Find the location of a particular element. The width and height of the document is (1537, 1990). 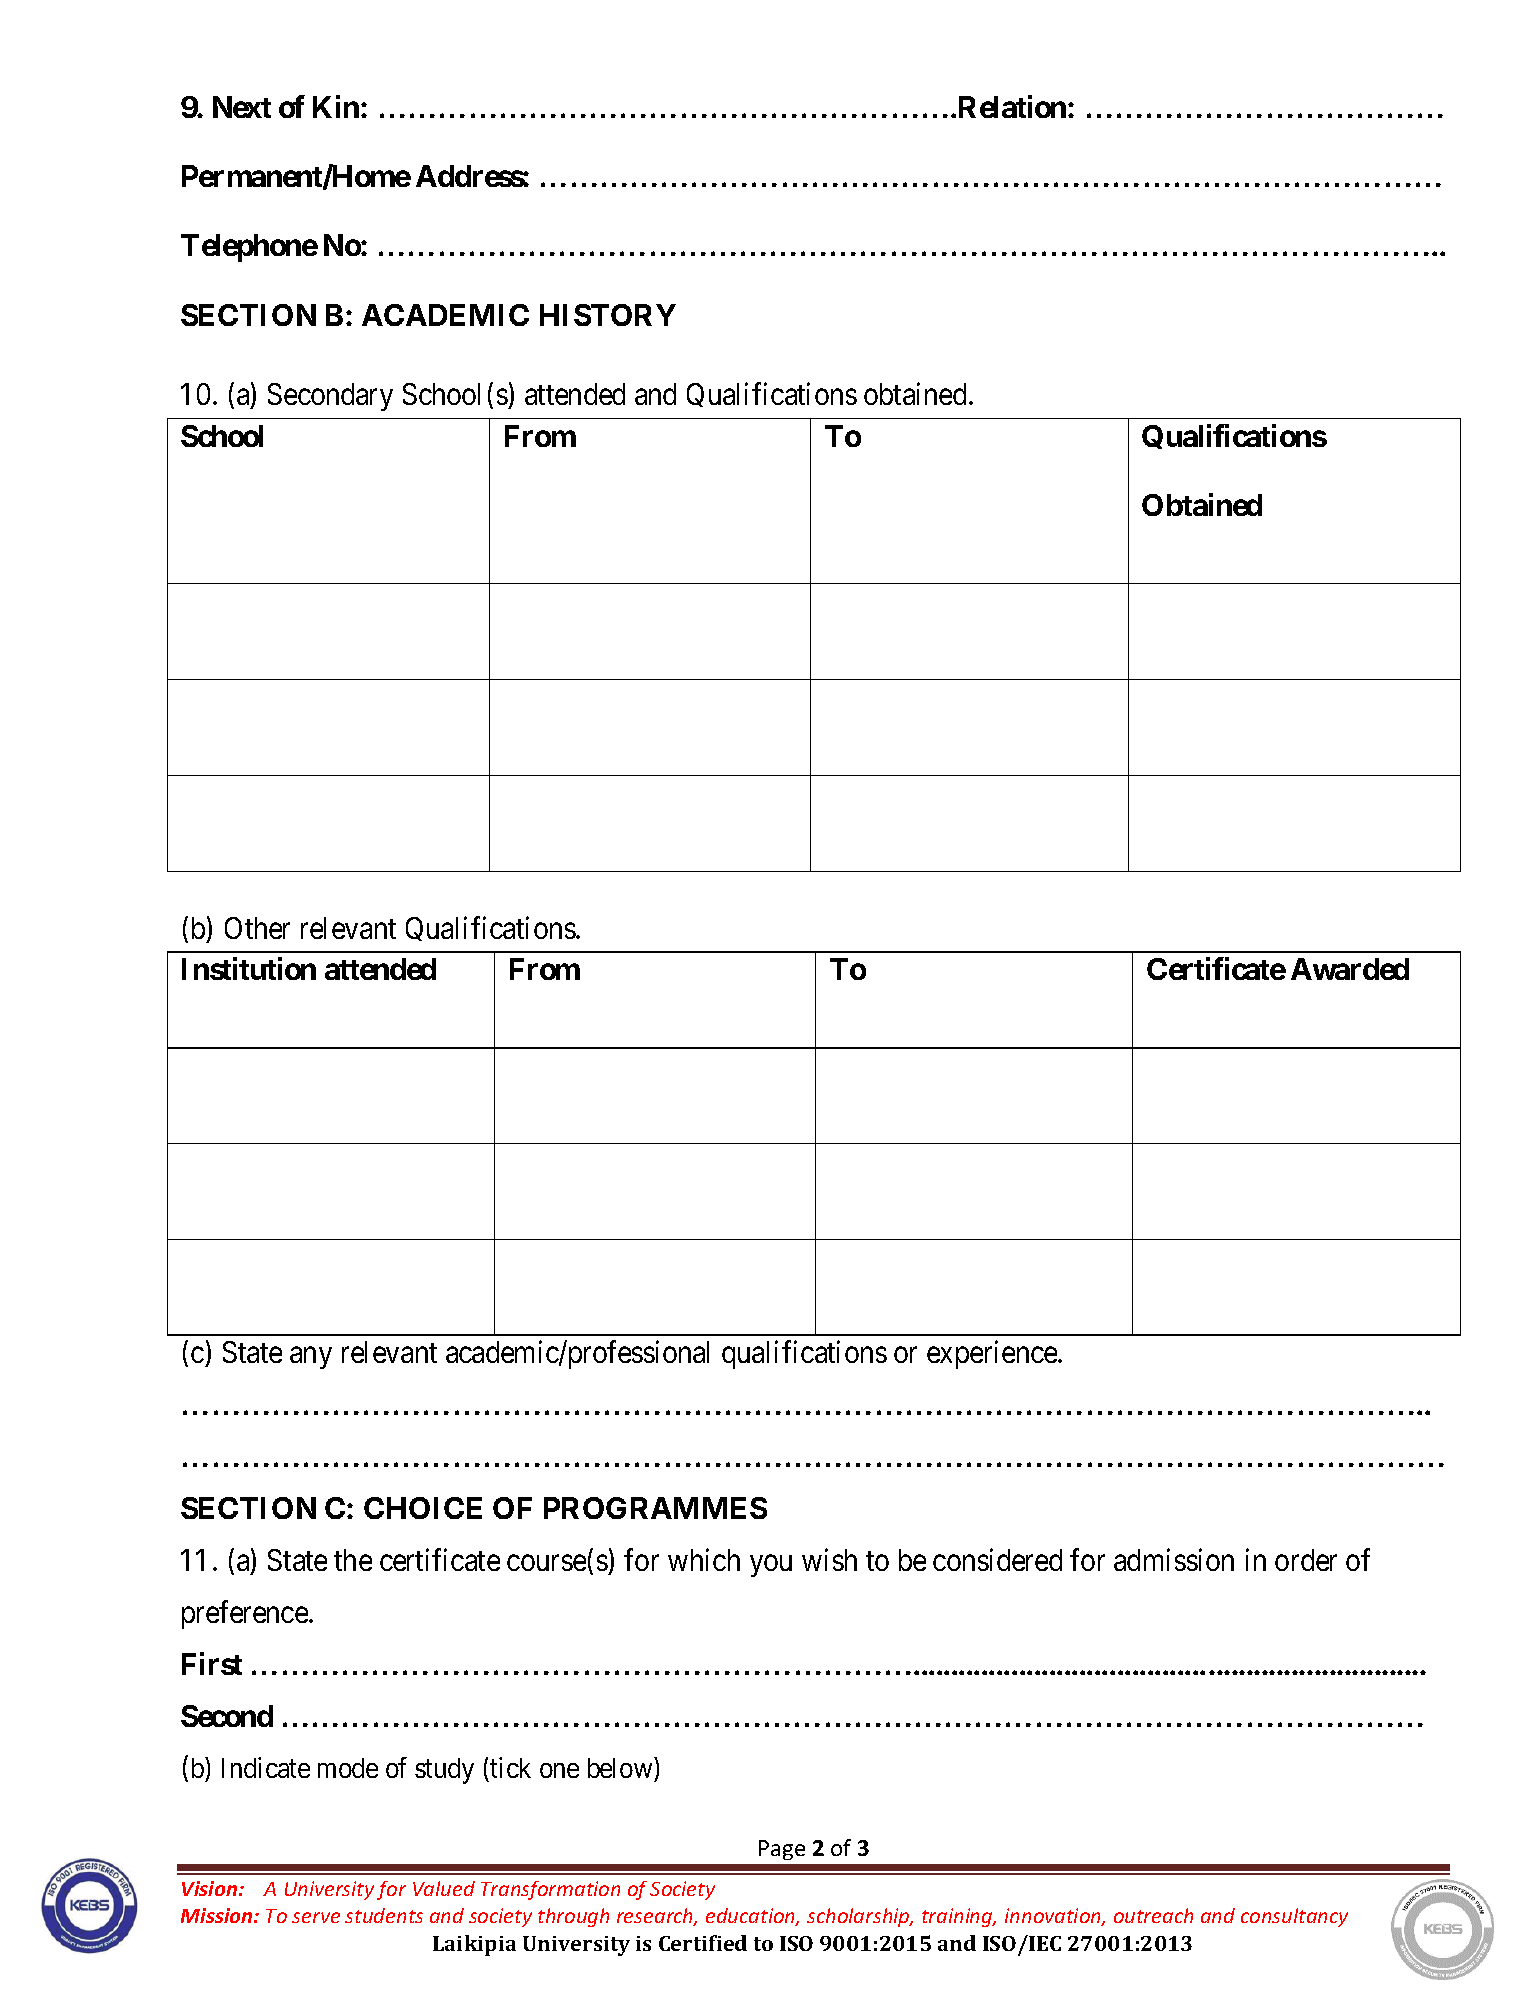

Awarded is located at coordinates (1350, 969).
